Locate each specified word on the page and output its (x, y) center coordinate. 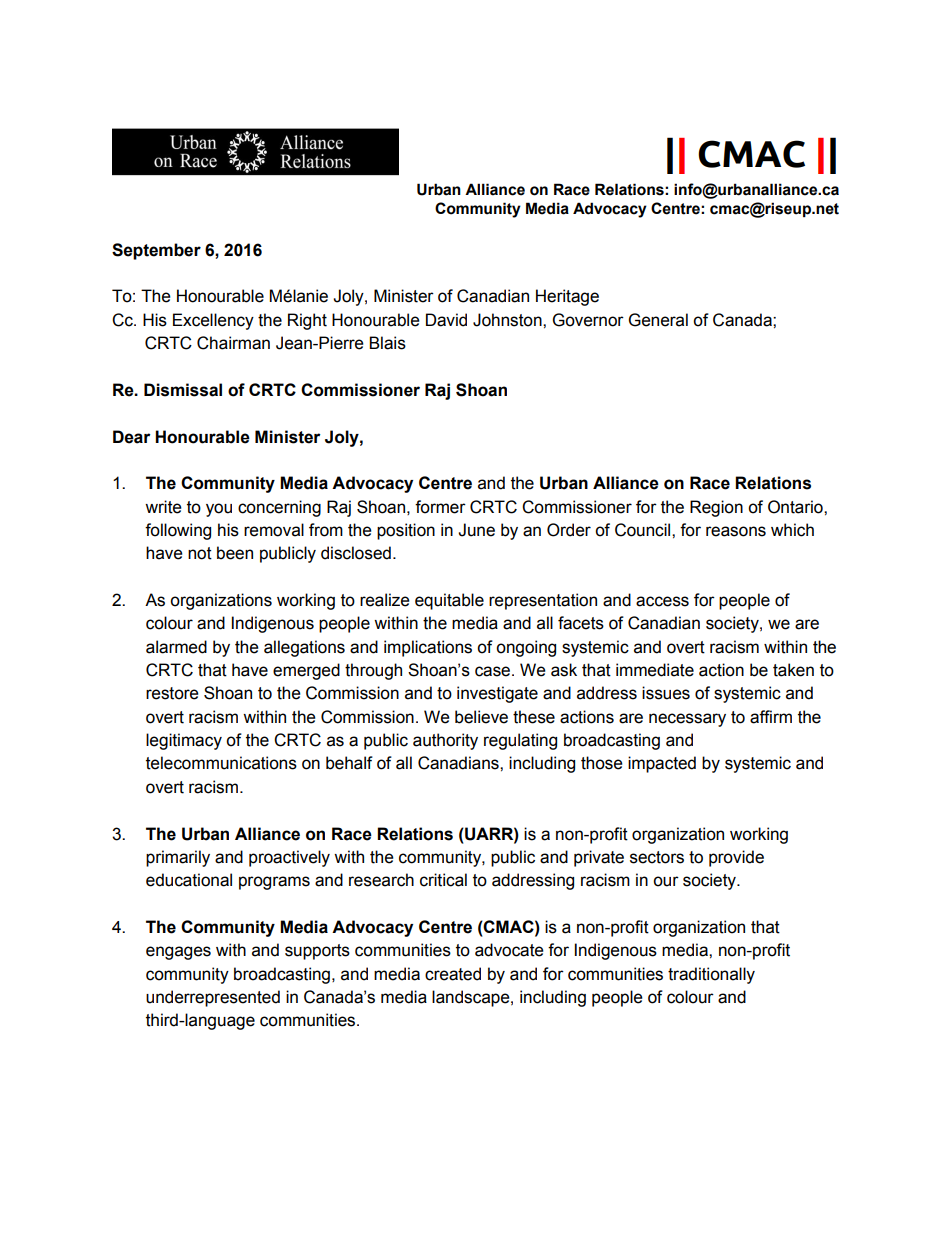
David (446, 320)
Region (716, 508)
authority (445, 741)
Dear (132, 437)
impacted (662, 764)
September (156, 251)
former (440, 507)
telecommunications (221, 763)
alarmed (176, 647)
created (453, 974)
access (662, 601)
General (658, 320)
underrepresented (213, 998)
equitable (449, 601)
